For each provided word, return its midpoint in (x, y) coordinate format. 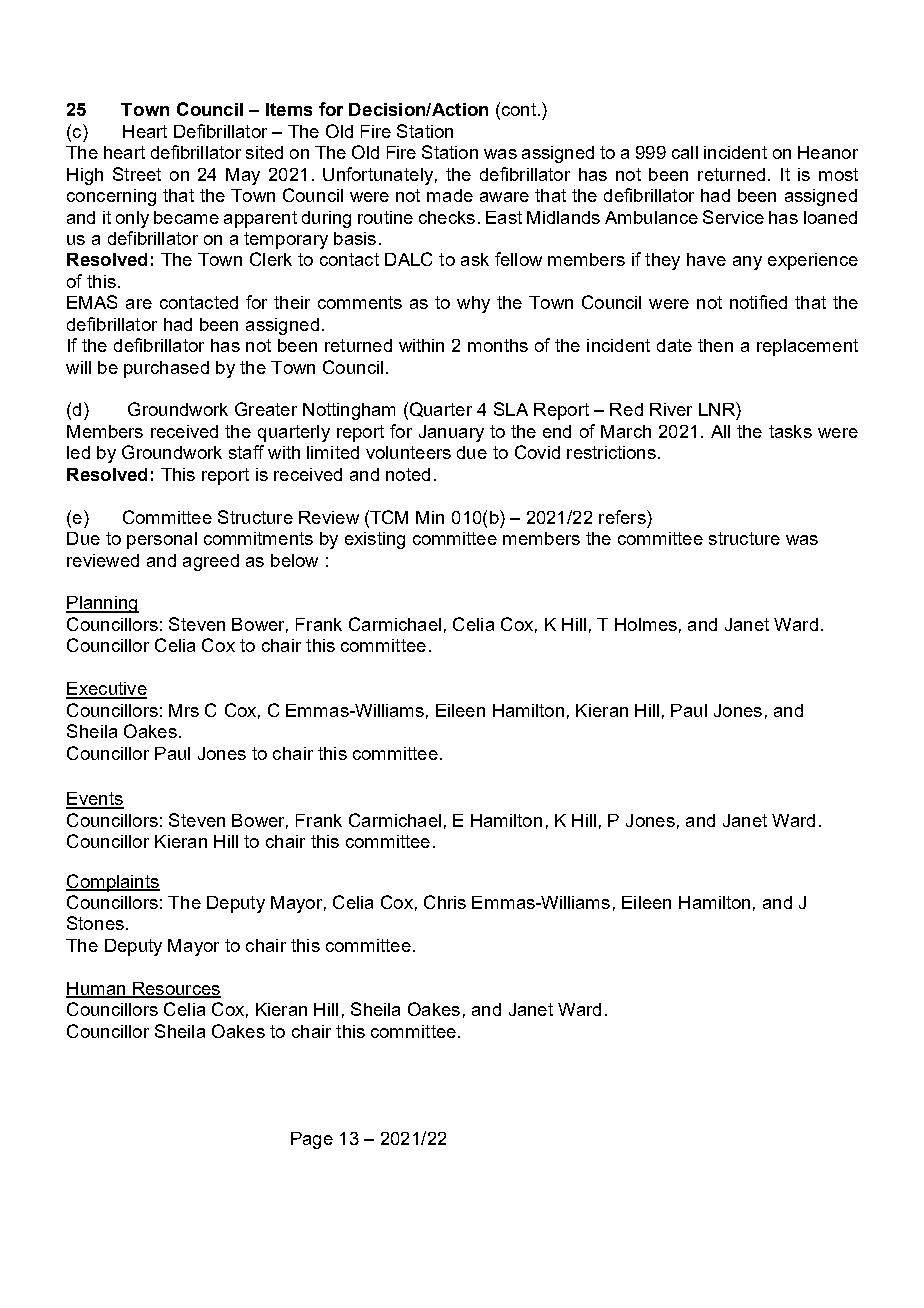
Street (137, 174)
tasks (790, 431)
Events (95, 800)
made (450, 195)
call (685, 152)
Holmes (646, 624)
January (451, 433)
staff (246, 452)
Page (312, 1140)
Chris (445, 902)
